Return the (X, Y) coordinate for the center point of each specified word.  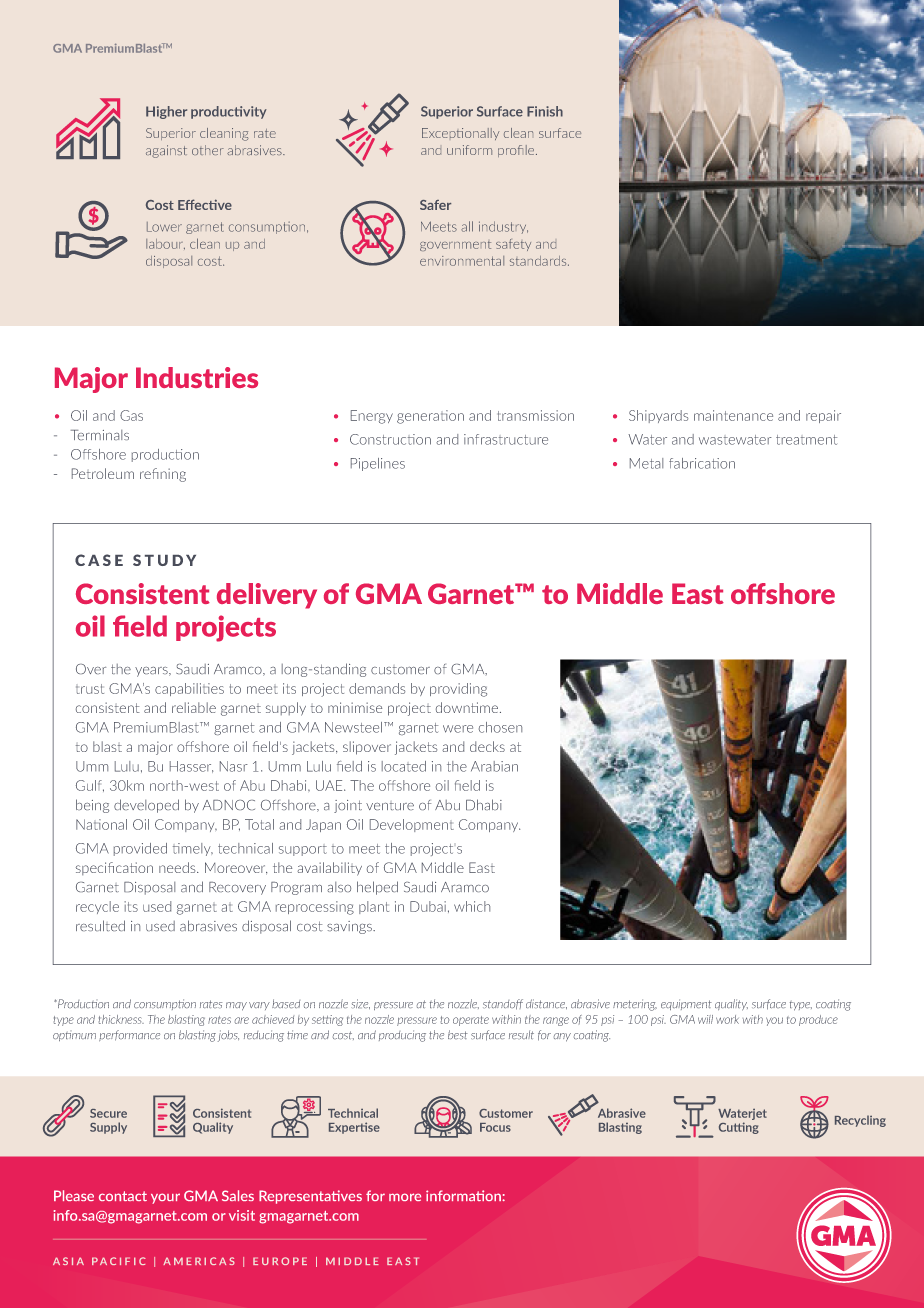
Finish (545, 111)
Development (412, 825)
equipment (686, 1004)
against (166, 151)
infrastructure (506, 439)
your (165, 1198)
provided (140, 849)
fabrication (702, 463)
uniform (469, 150)
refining (163, 475)
